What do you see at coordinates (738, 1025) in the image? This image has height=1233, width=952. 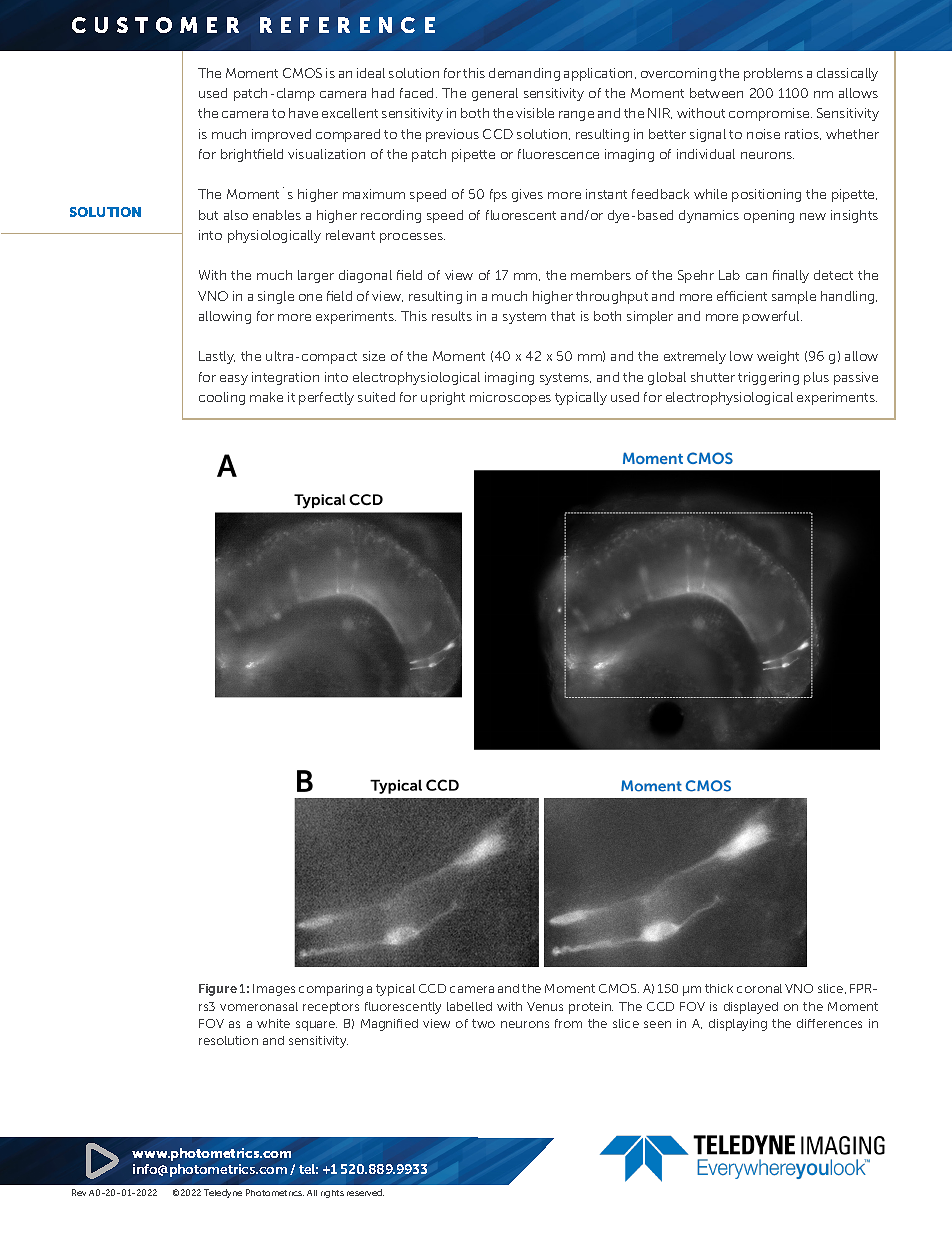 I see `displaying` at bounding box center [738, 1025].
